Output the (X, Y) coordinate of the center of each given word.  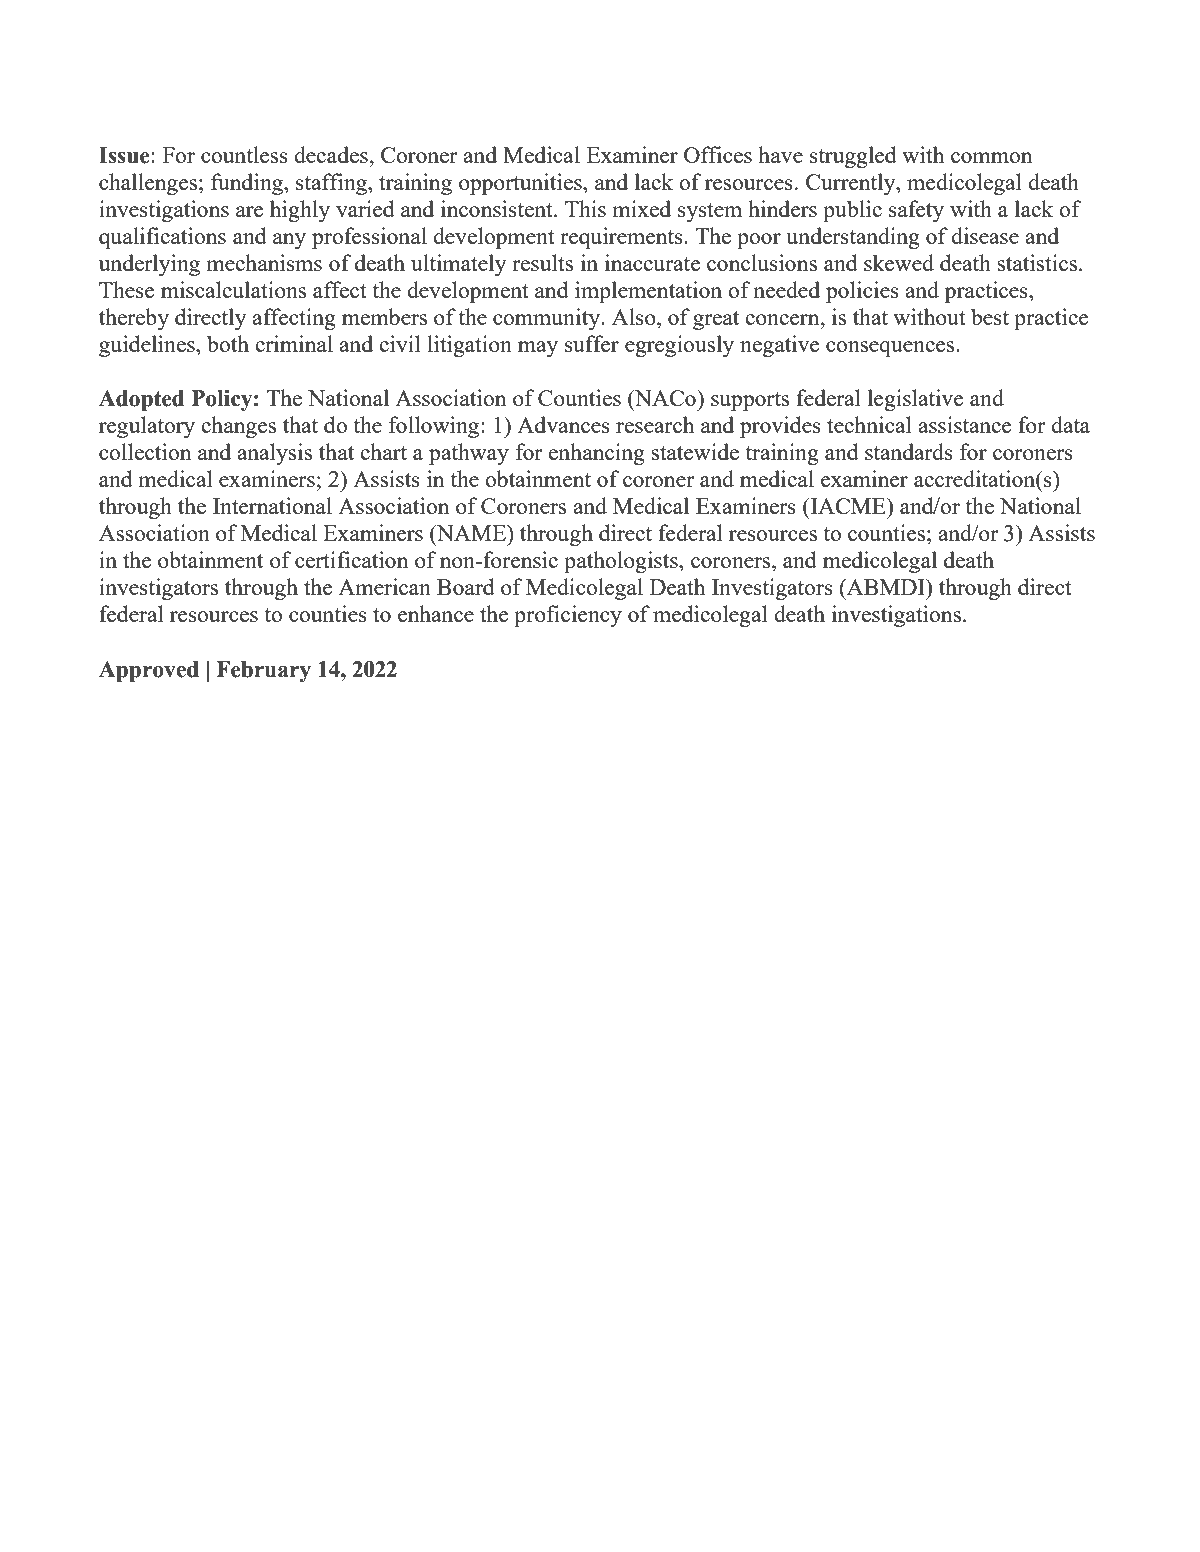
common (991, 157)
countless (244, 154)
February (263, 671)
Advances (563, 424)
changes (238, 427)
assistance (964, 424)
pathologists (622, 562)
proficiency (568, 616)
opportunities (521, 184)
